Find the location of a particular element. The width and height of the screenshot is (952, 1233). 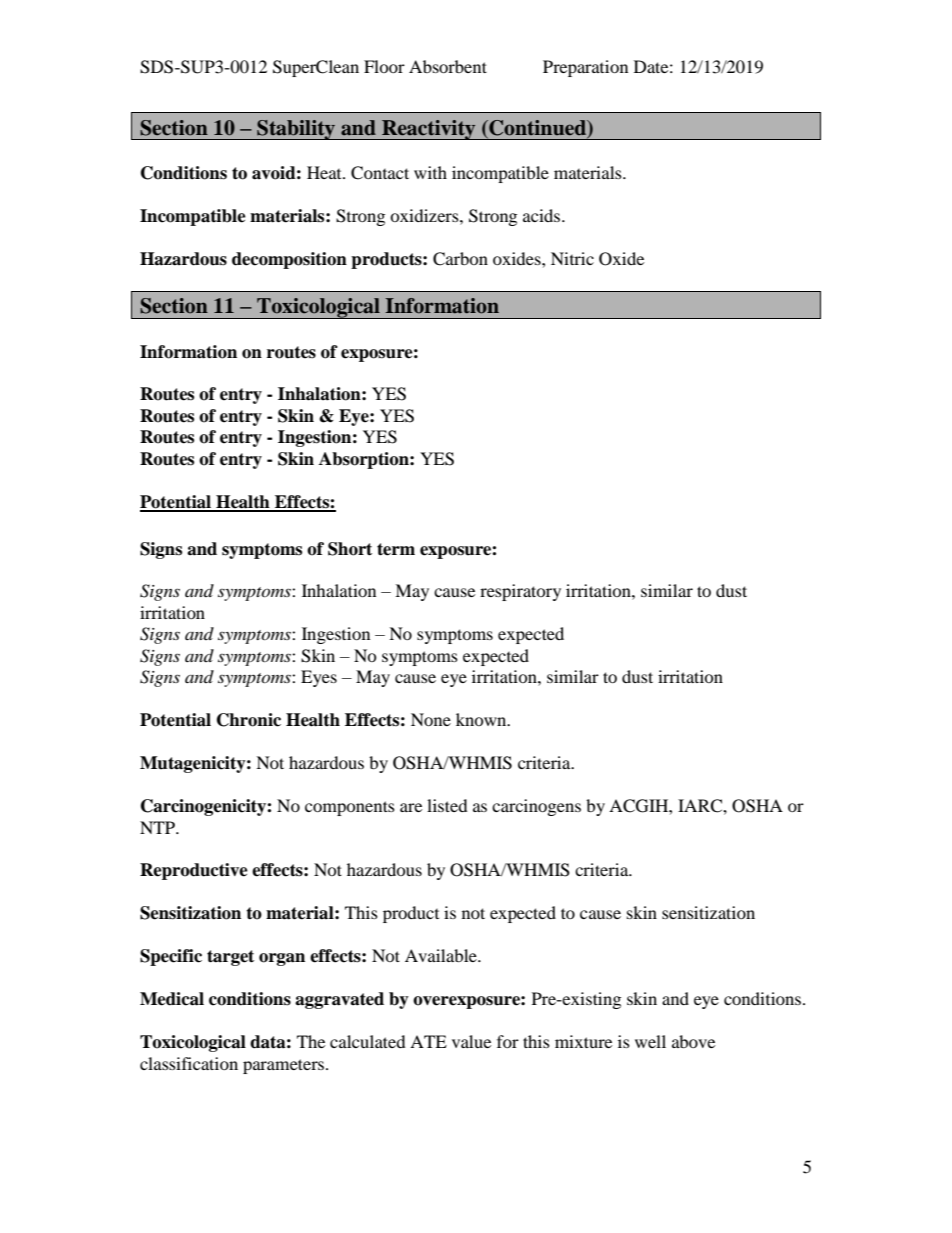

value is located at coordinates (471, 1041).
